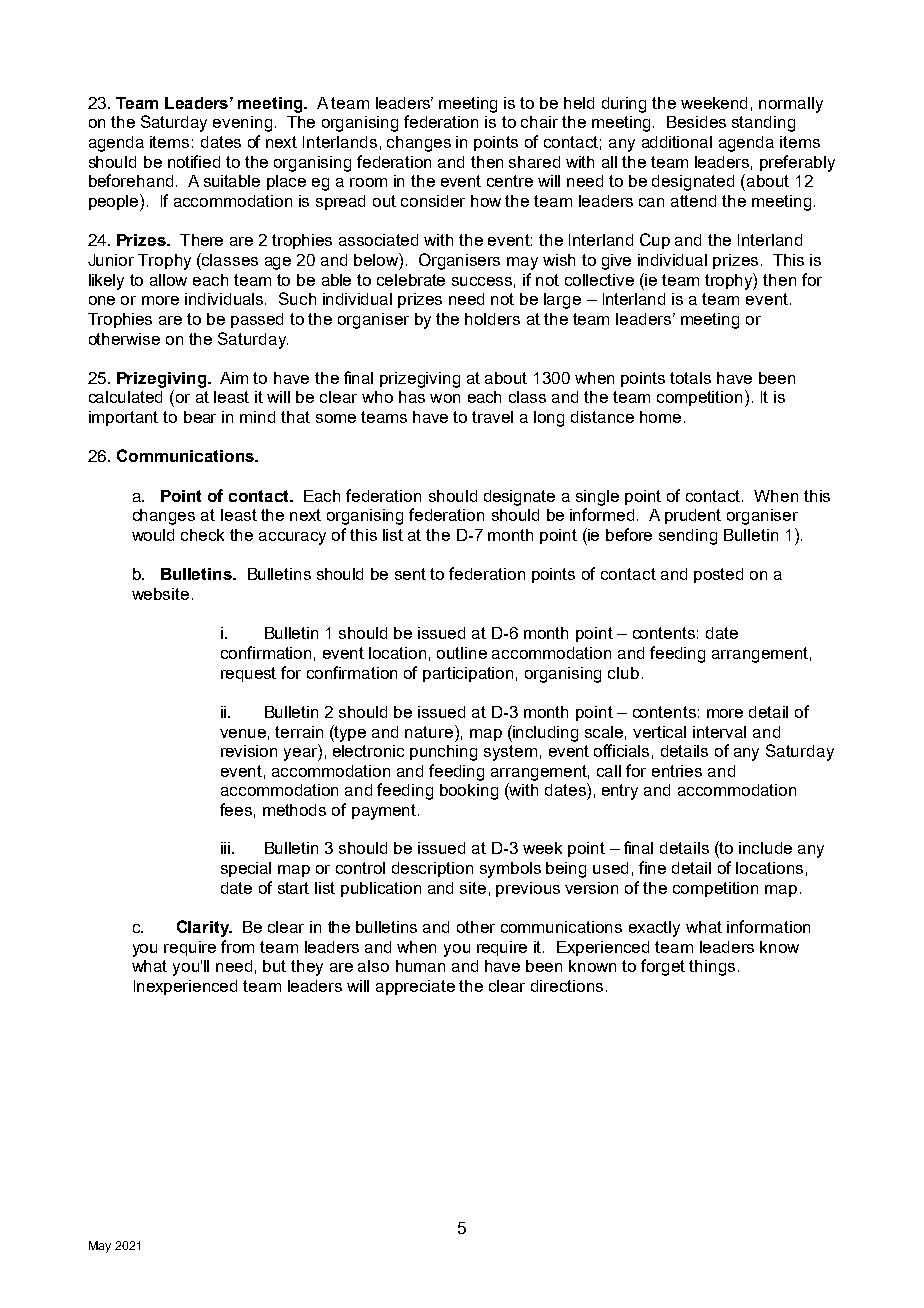 The height and width of the document is (1308, 924). What do you see at coordinates (443, 753) in the document?
I see `punching` at bounding box center [443, 753].
